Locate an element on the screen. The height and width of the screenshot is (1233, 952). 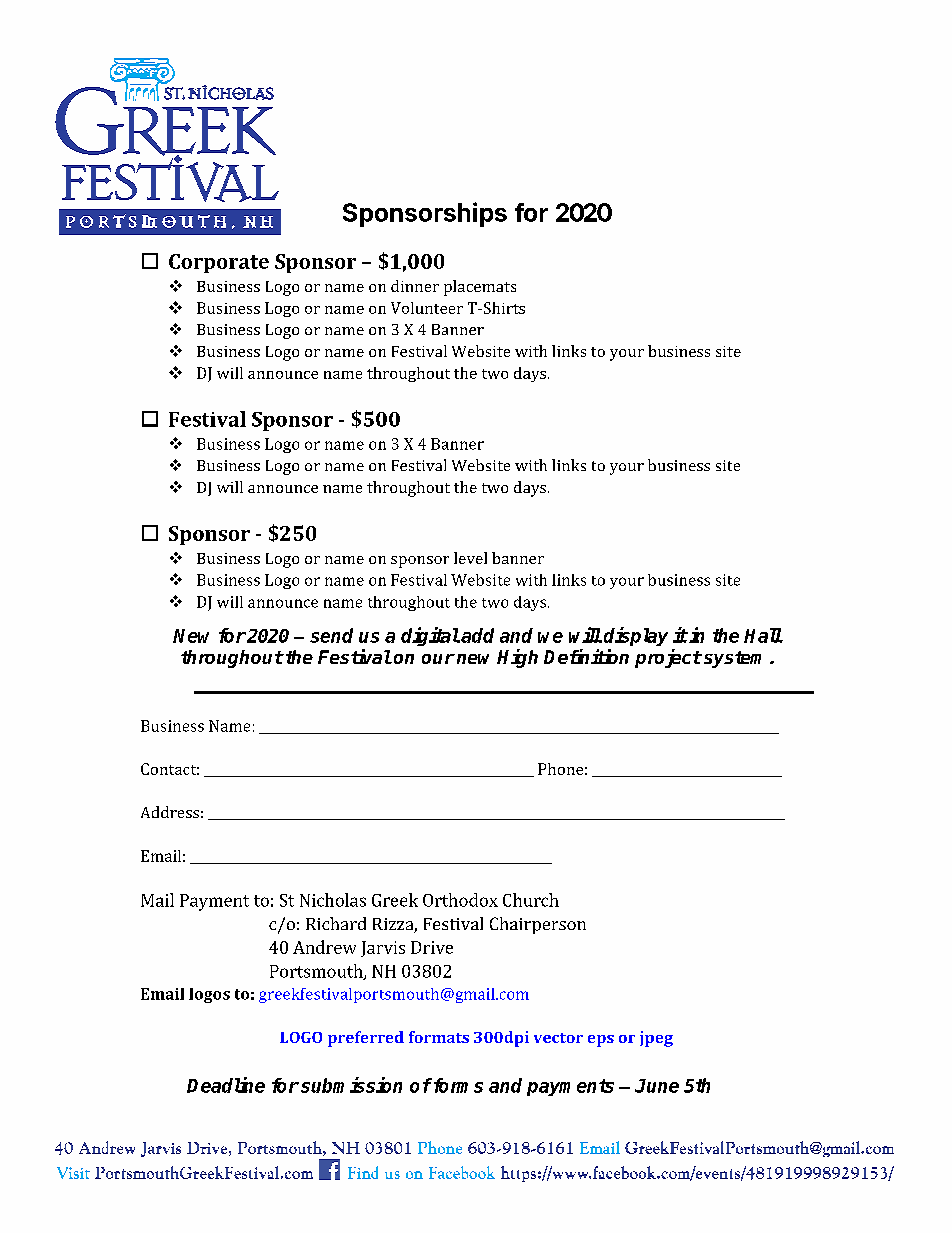
Deadline is located at coordinates (226, 1085).
